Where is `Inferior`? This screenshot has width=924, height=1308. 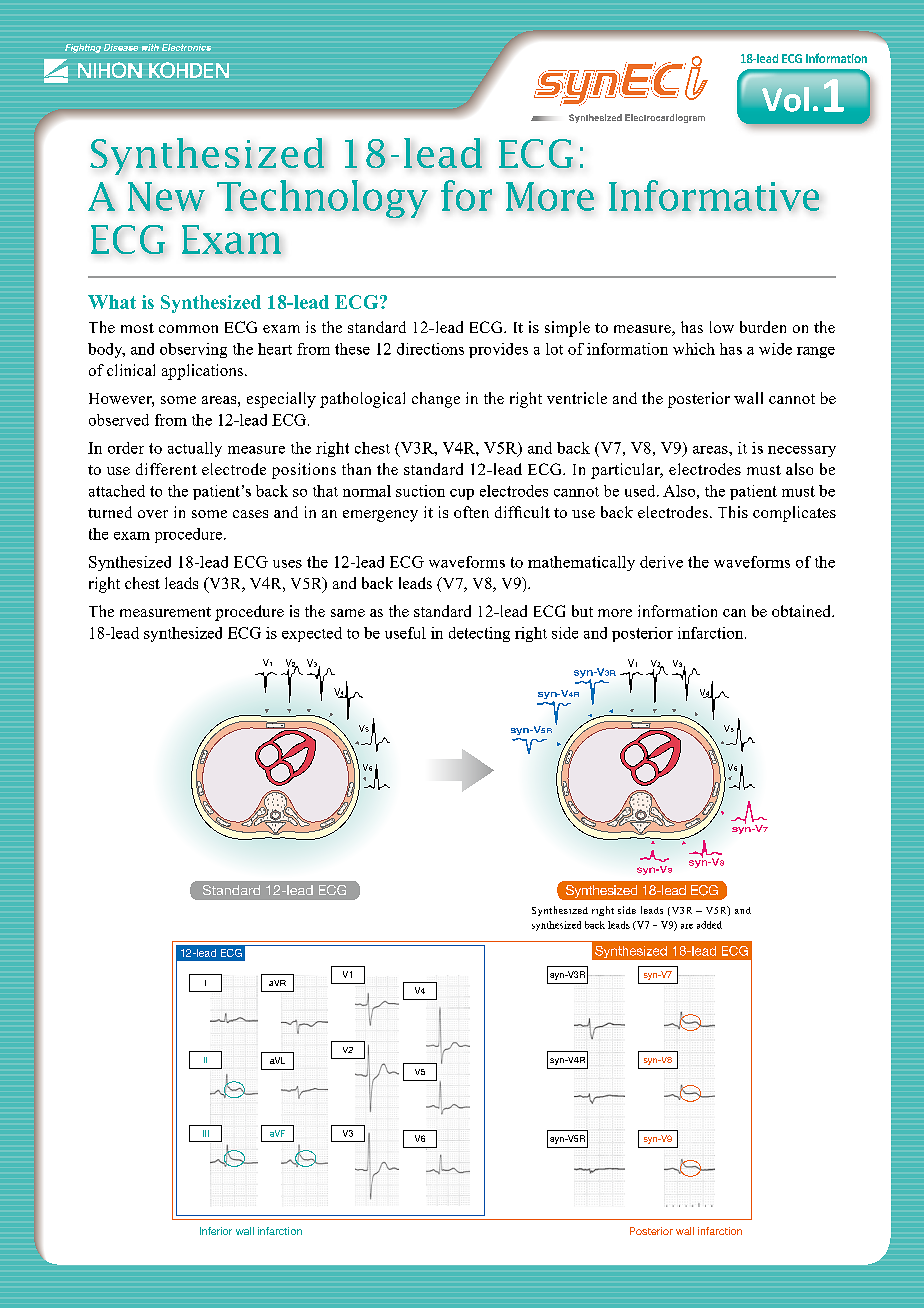 Inferior is located at coordinates (216, 1231).
